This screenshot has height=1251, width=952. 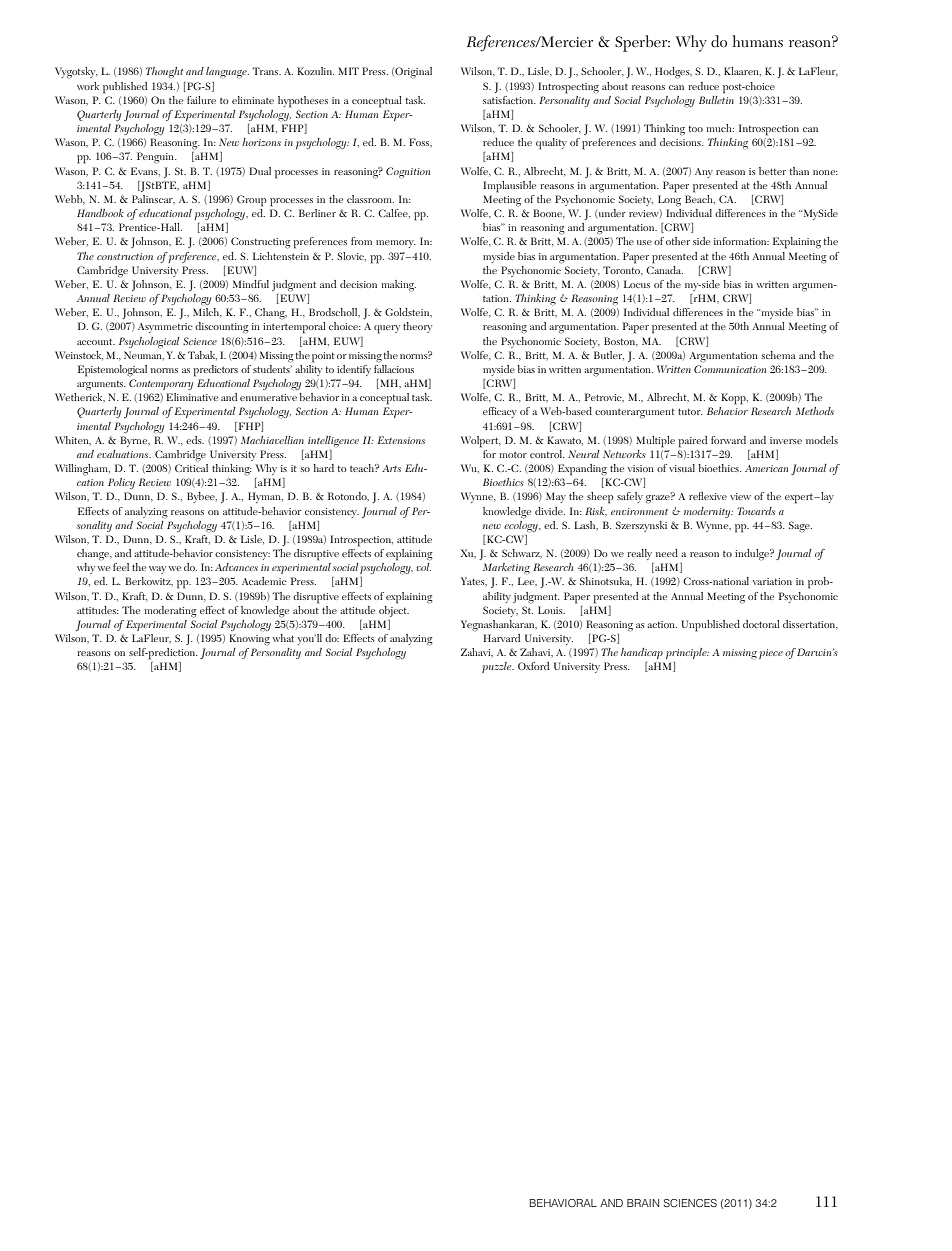 I want to click on Harvard, so click(x=501, y=638).
